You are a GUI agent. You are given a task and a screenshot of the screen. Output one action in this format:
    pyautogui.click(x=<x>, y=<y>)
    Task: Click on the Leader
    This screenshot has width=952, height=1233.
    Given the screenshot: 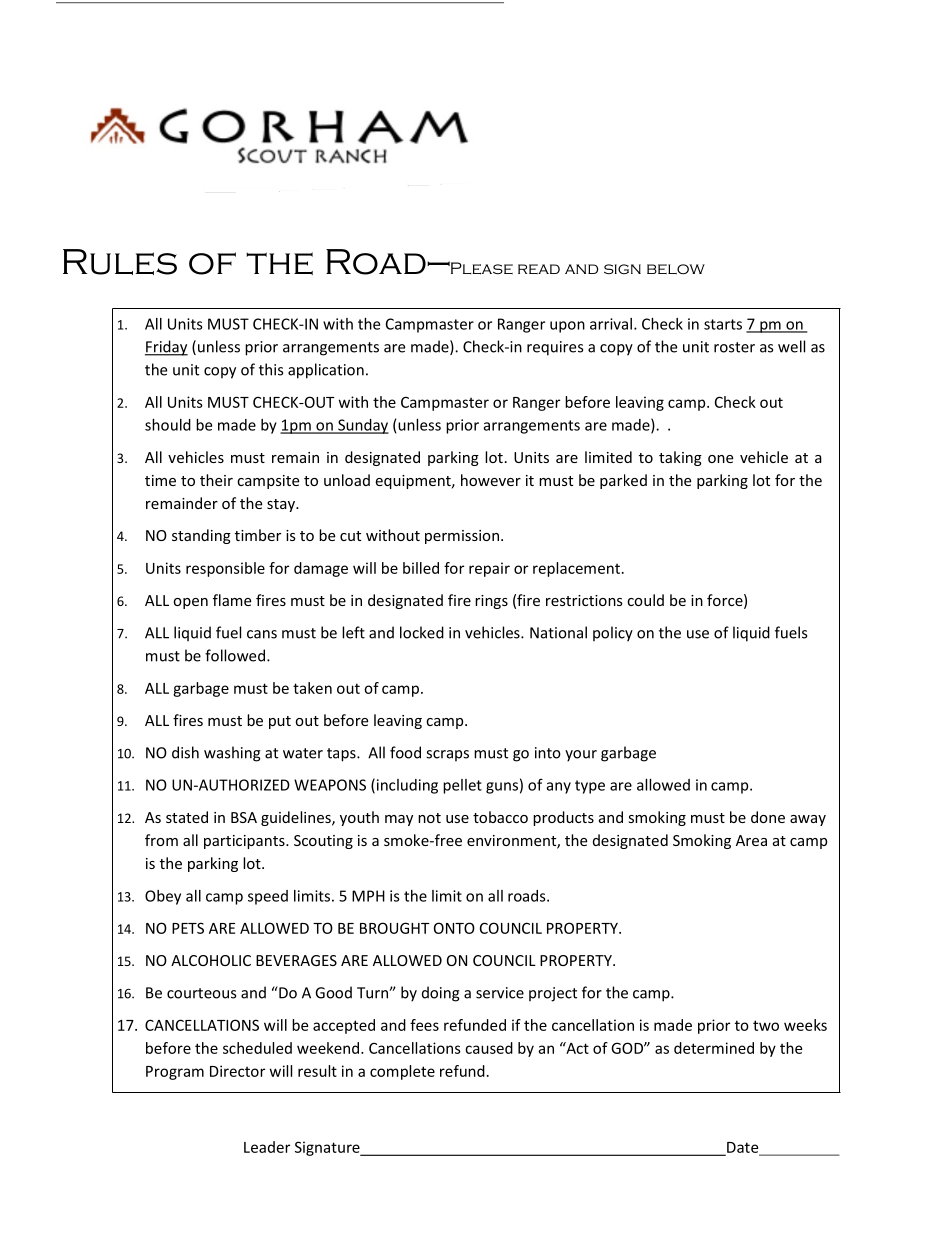 What is the action you would take?
    pyautogui.click(x=267, y=1147)
